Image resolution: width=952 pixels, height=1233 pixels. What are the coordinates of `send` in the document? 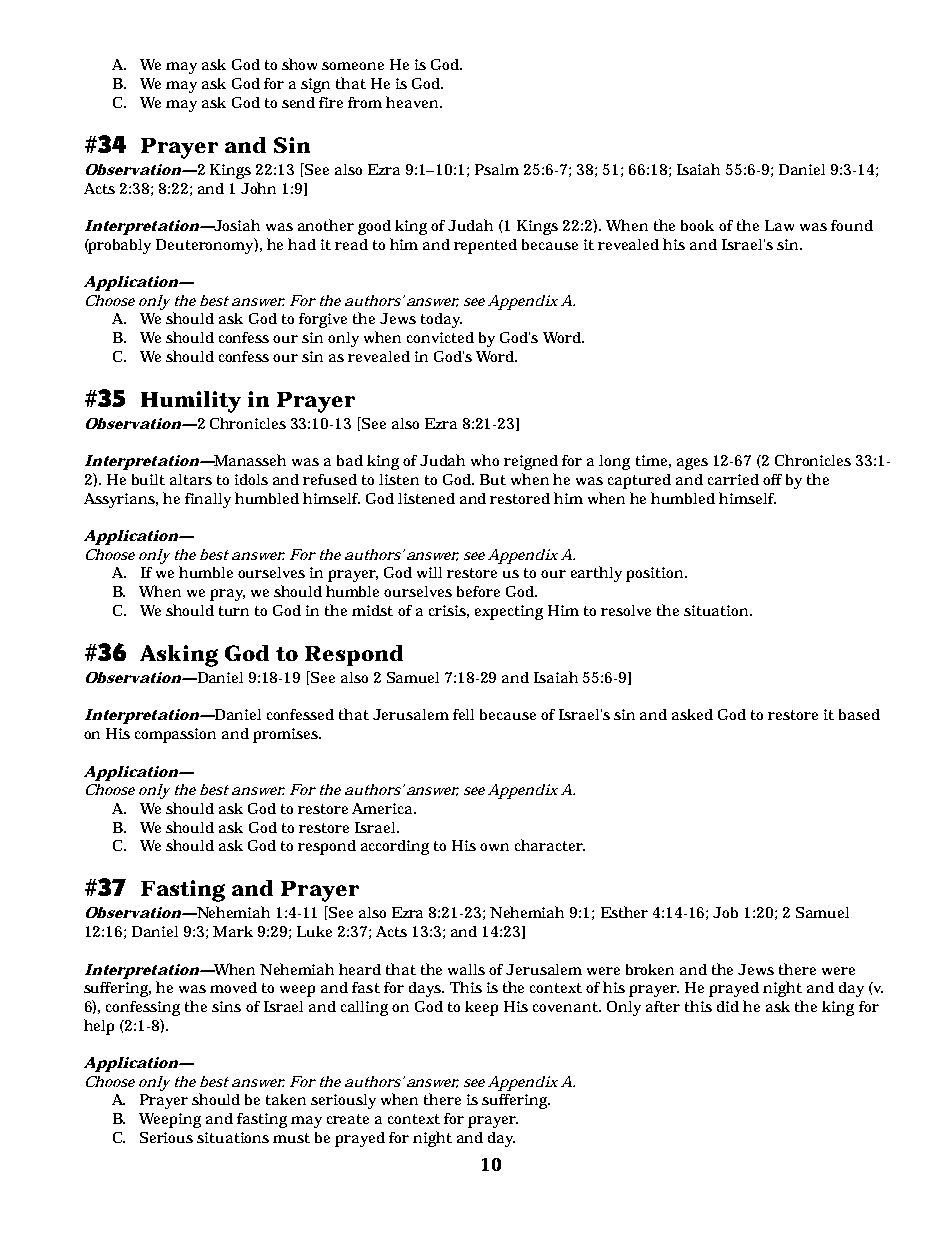 It's located at (298, 102).
